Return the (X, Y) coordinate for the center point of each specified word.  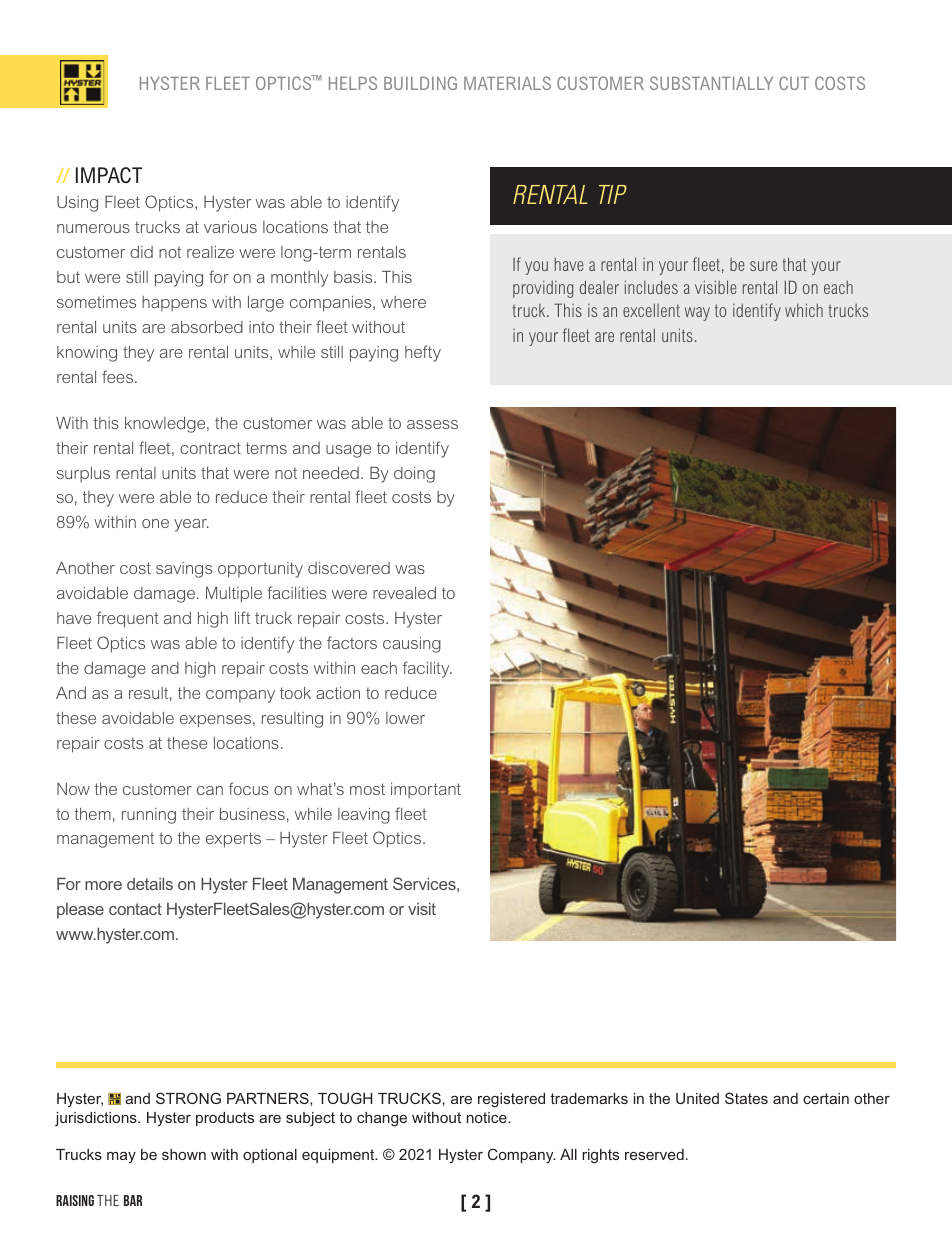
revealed (404, 593)
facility (427, 669)
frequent (128, 619)
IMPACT (109, 175)
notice (488, 1117)
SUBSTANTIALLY (711, 83)
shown (184, 1154)
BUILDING (420, 83)
